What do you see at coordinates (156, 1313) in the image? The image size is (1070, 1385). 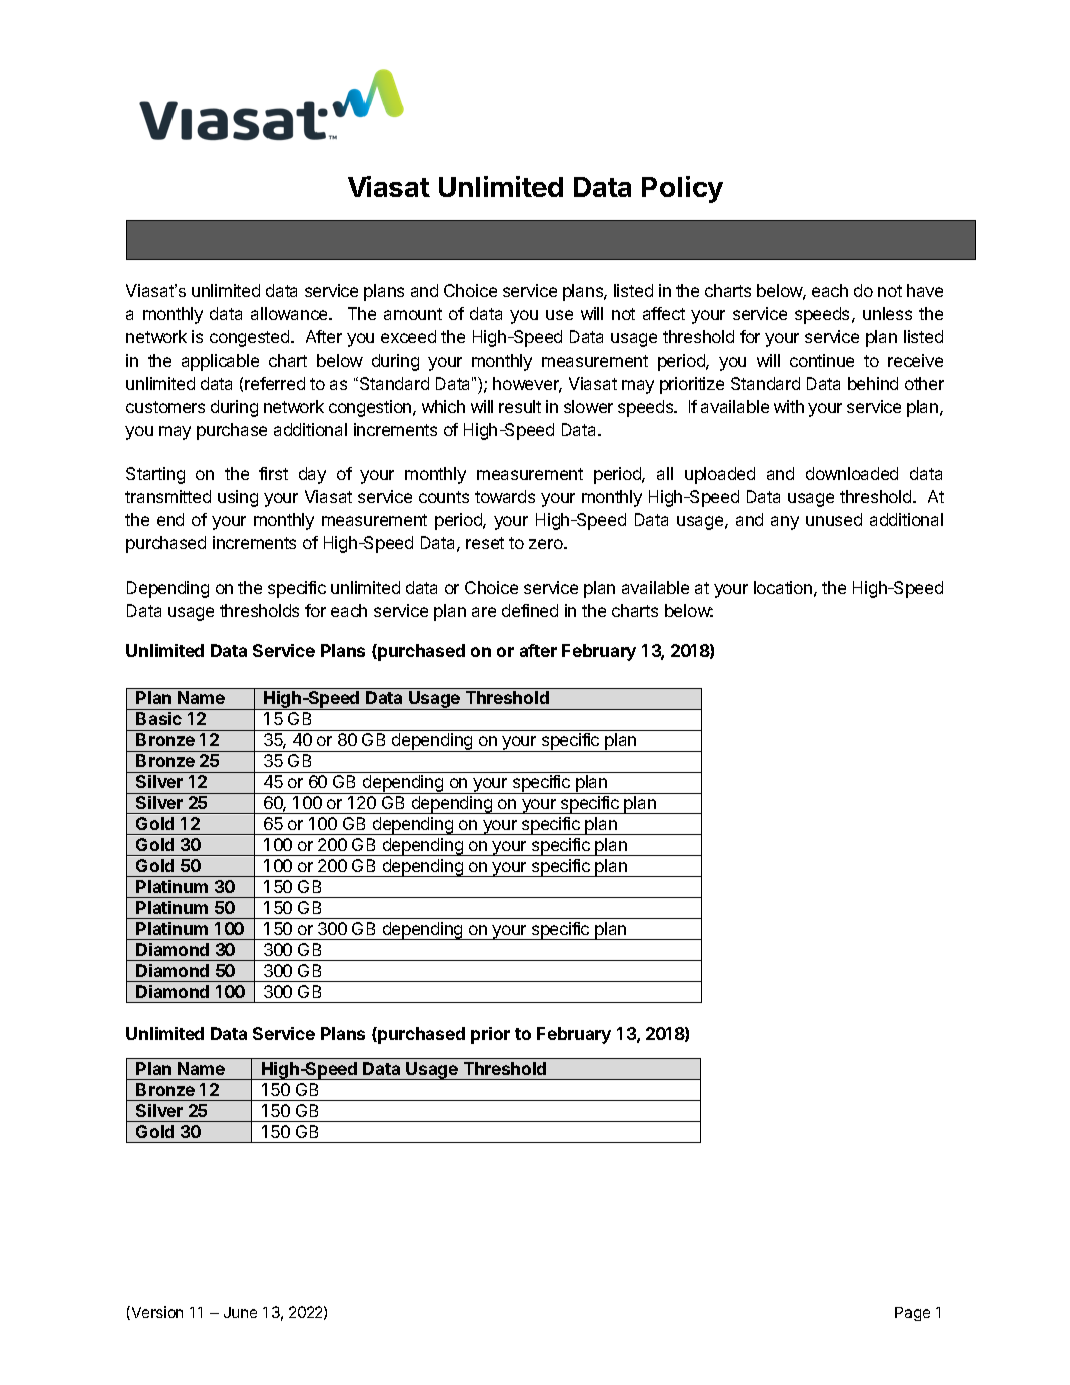 I see `Version` at bounding box center [156, 1313].
